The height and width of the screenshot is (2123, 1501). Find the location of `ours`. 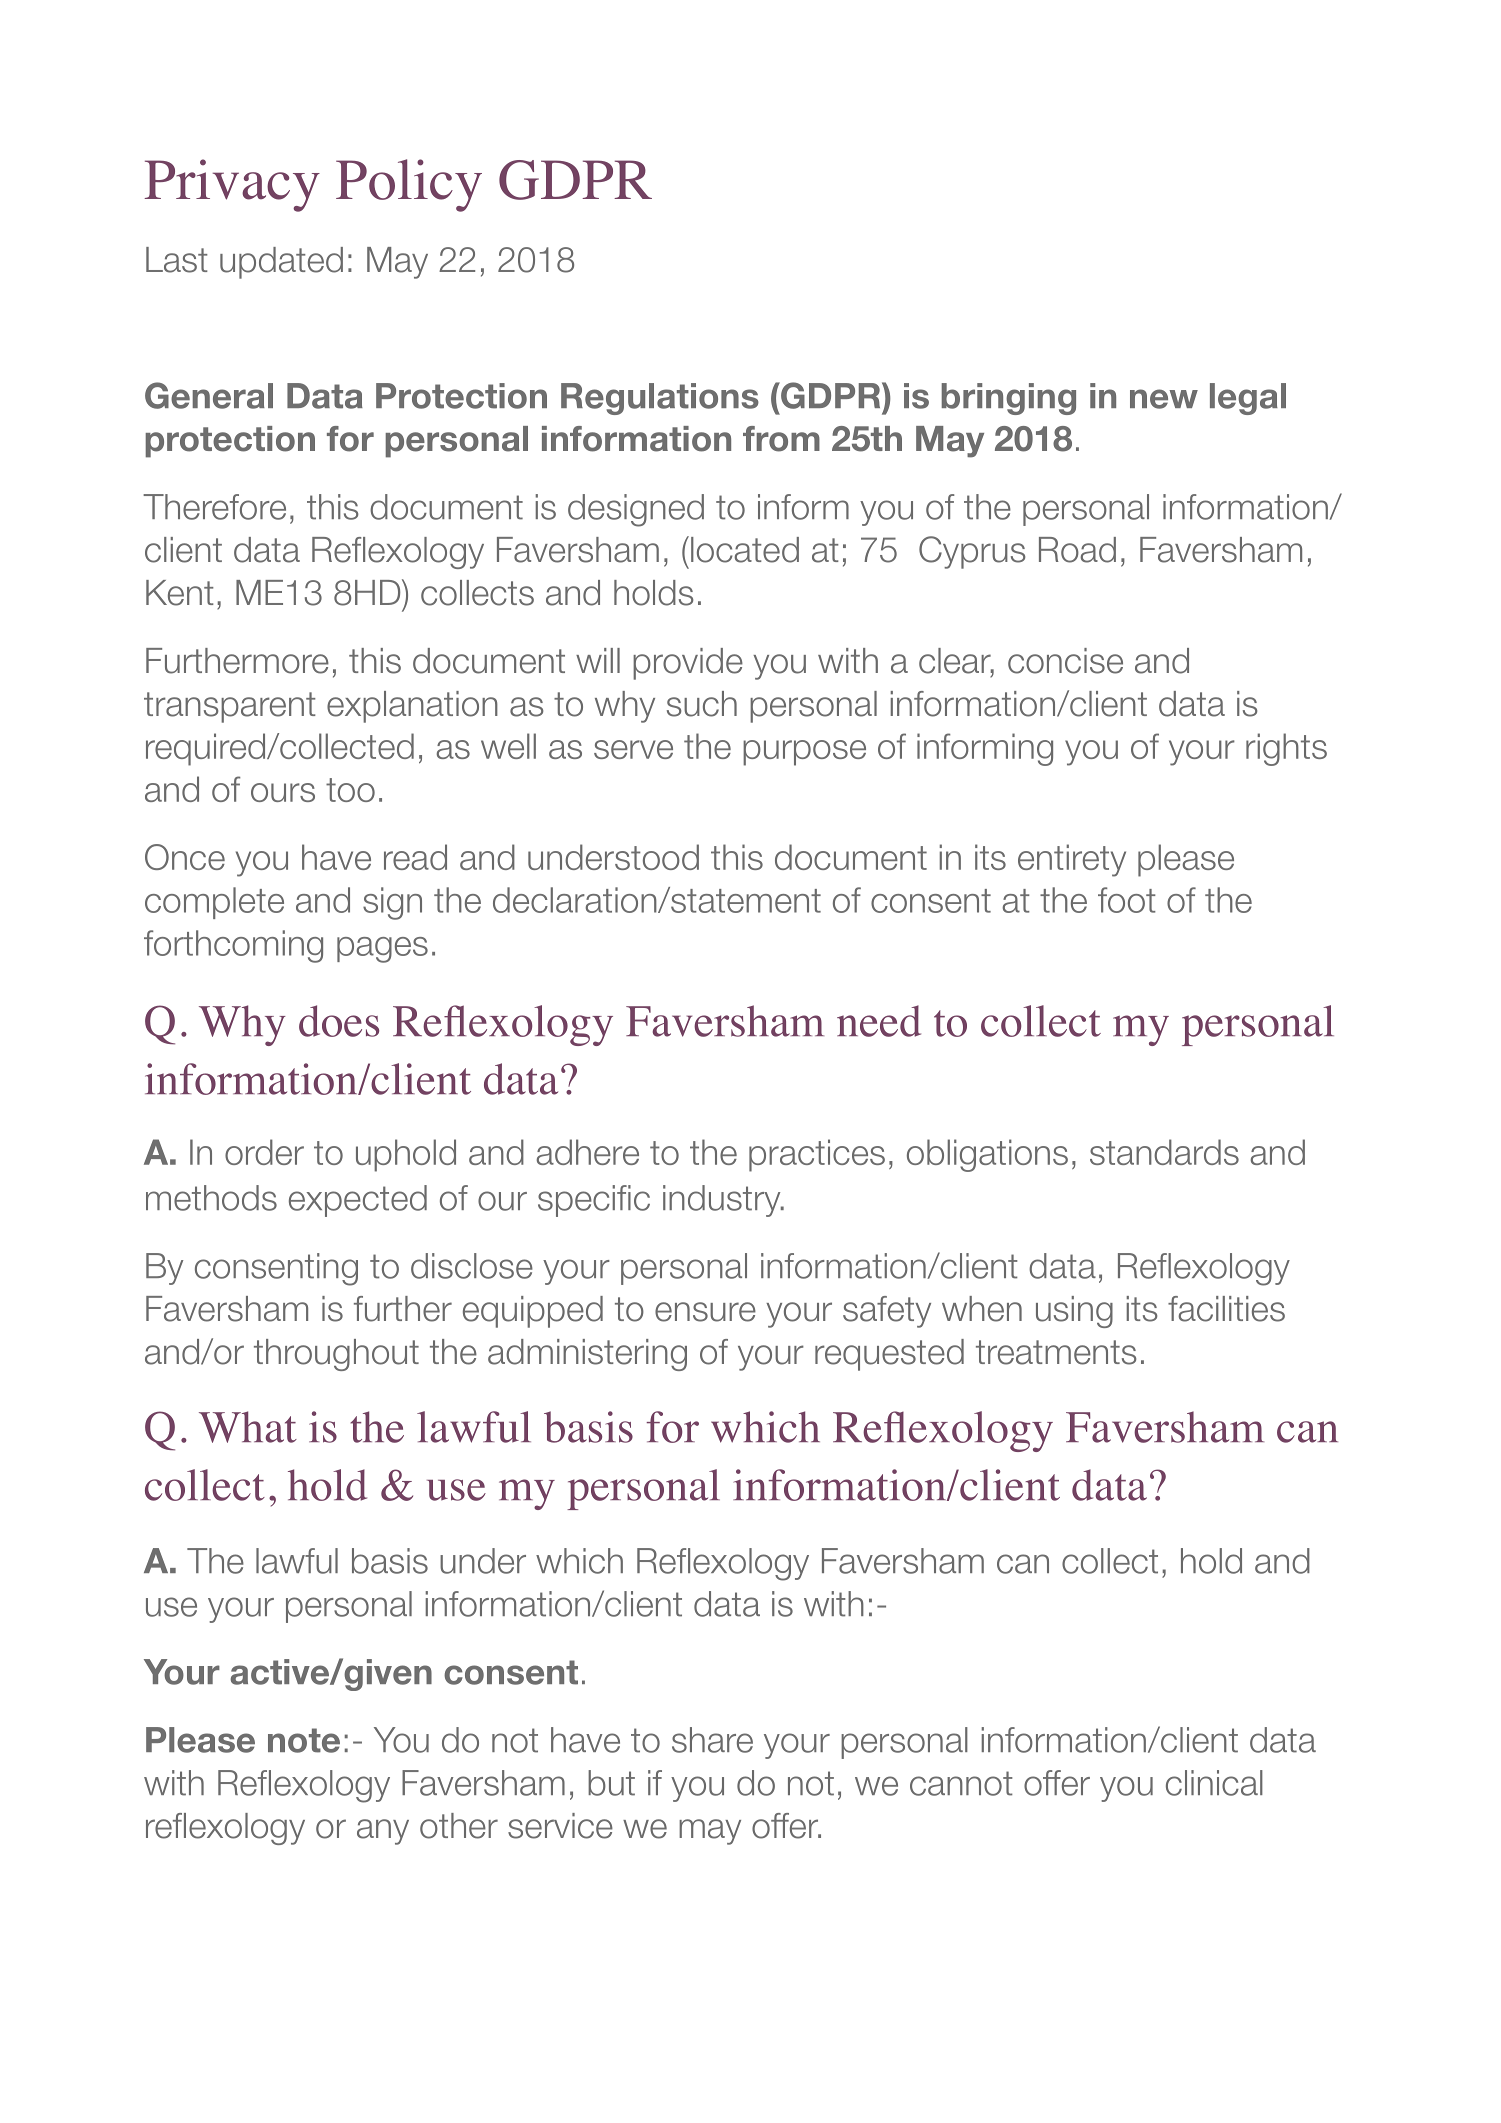

ours is located at coordinates (283, 792).
